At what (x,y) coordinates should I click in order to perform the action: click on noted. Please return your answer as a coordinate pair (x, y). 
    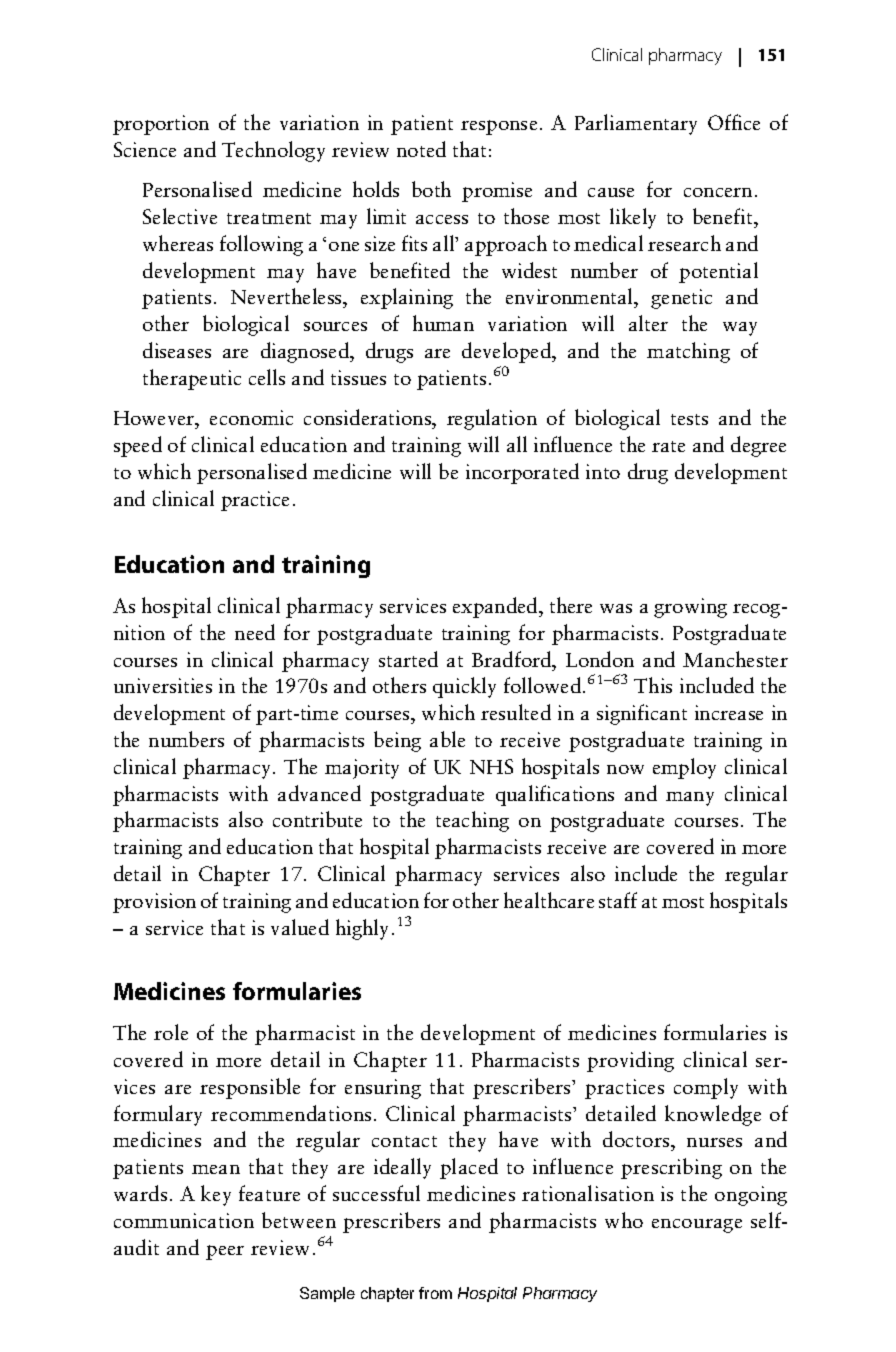
    Looking at the image, I should click on (421, 149).
